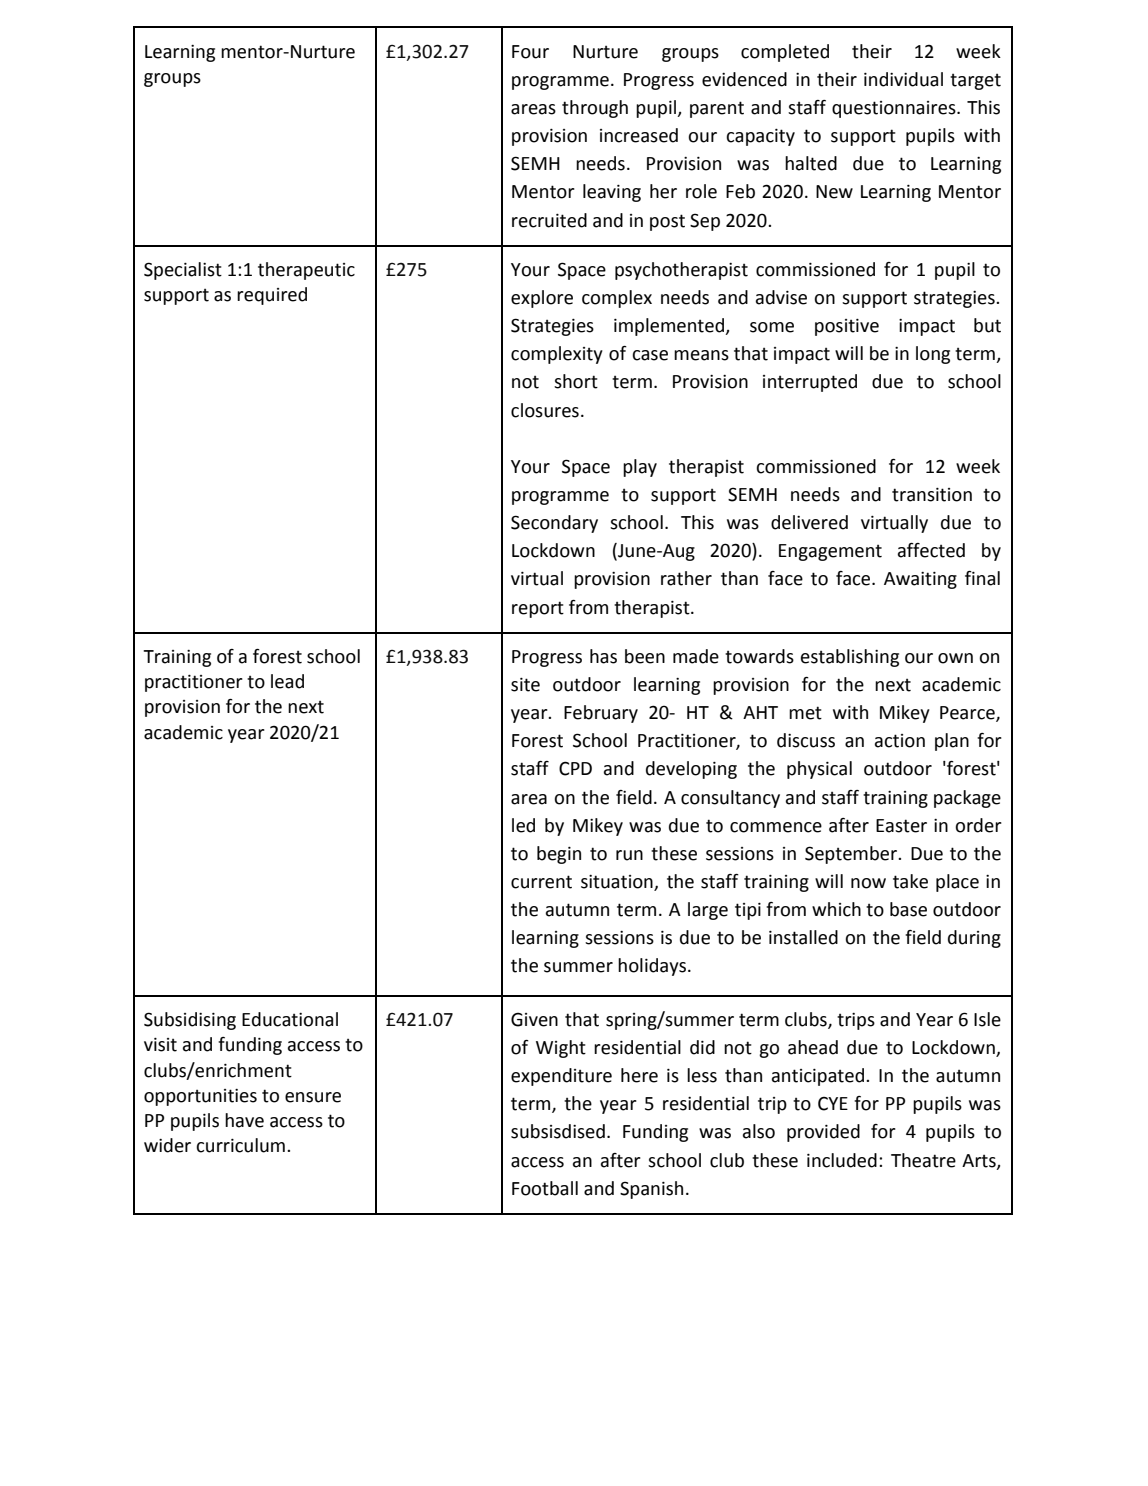 The image size is (1148, 1486). Describe the element at coordinates (545, 410) in the image. I see `closures` at that location.
